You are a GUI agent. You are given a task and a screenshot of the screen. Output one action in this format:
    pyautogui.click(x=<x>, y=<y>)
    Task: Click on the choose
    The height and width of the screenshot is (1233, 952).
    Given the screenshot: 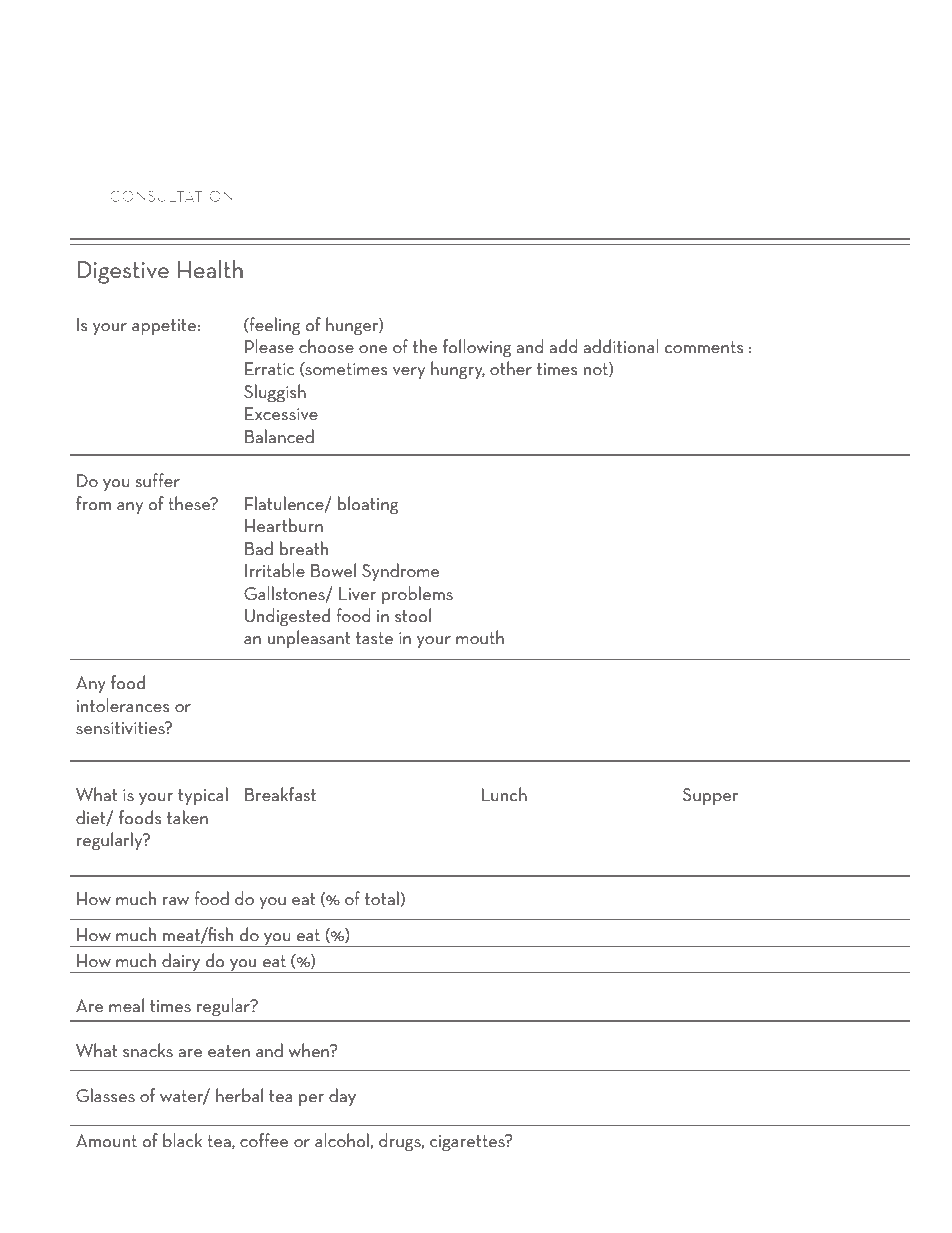 What is the action you would take?
    pyautogui.click(x=326, y=346)
